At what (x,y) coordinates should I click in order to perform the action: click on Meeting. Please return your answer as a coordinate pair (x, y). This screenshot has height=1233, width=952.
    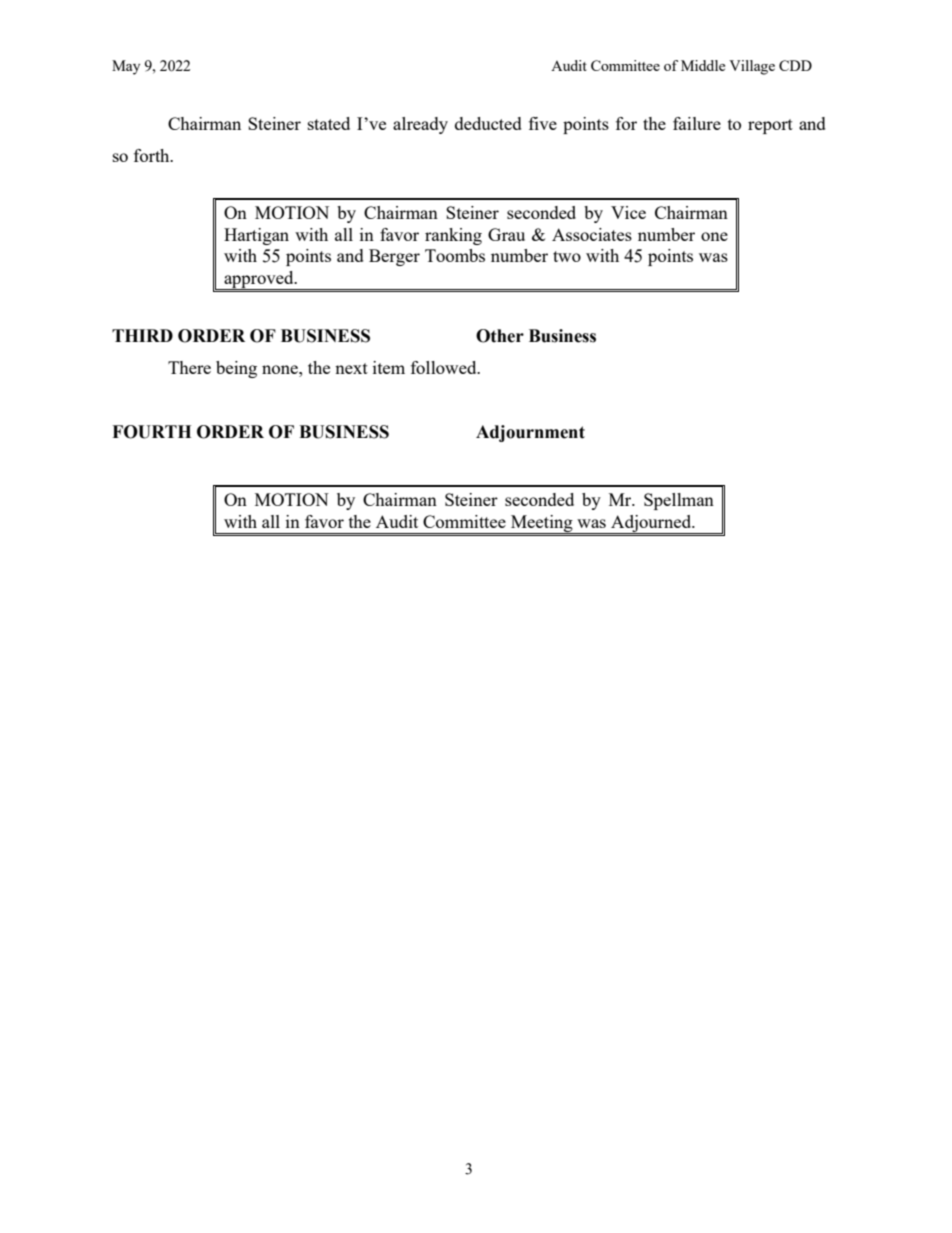
    Looking at the image, I should click on (542, 524).
